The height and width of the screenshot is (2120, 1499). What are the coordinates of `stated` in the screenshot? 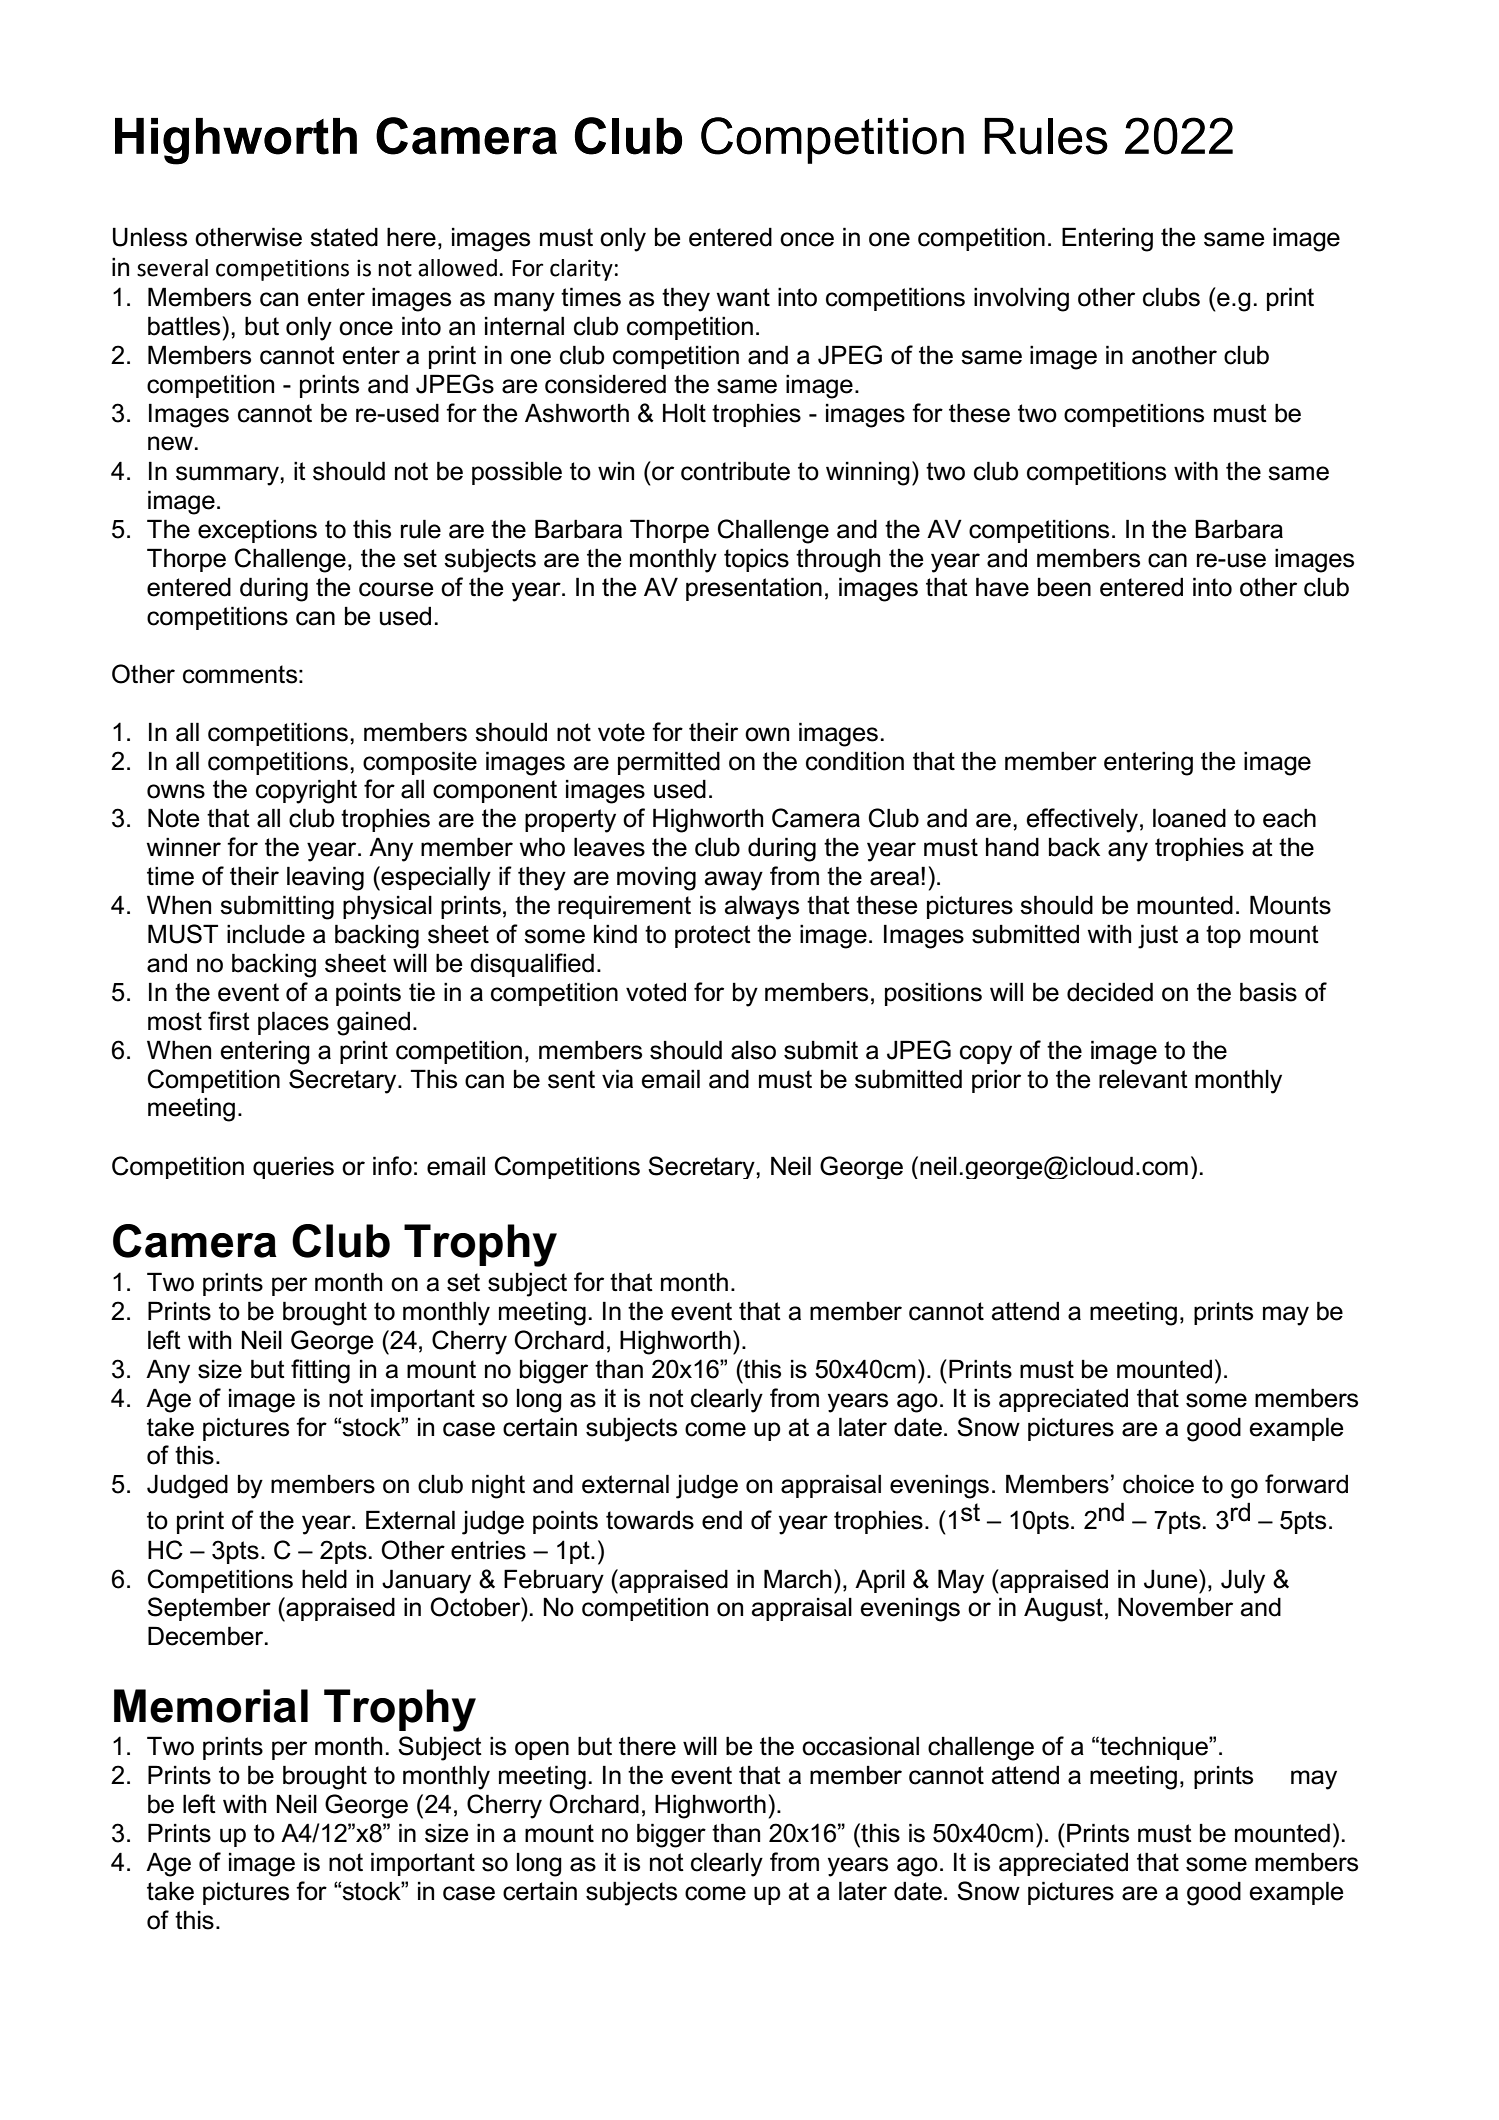 It's located at (344, 237).
